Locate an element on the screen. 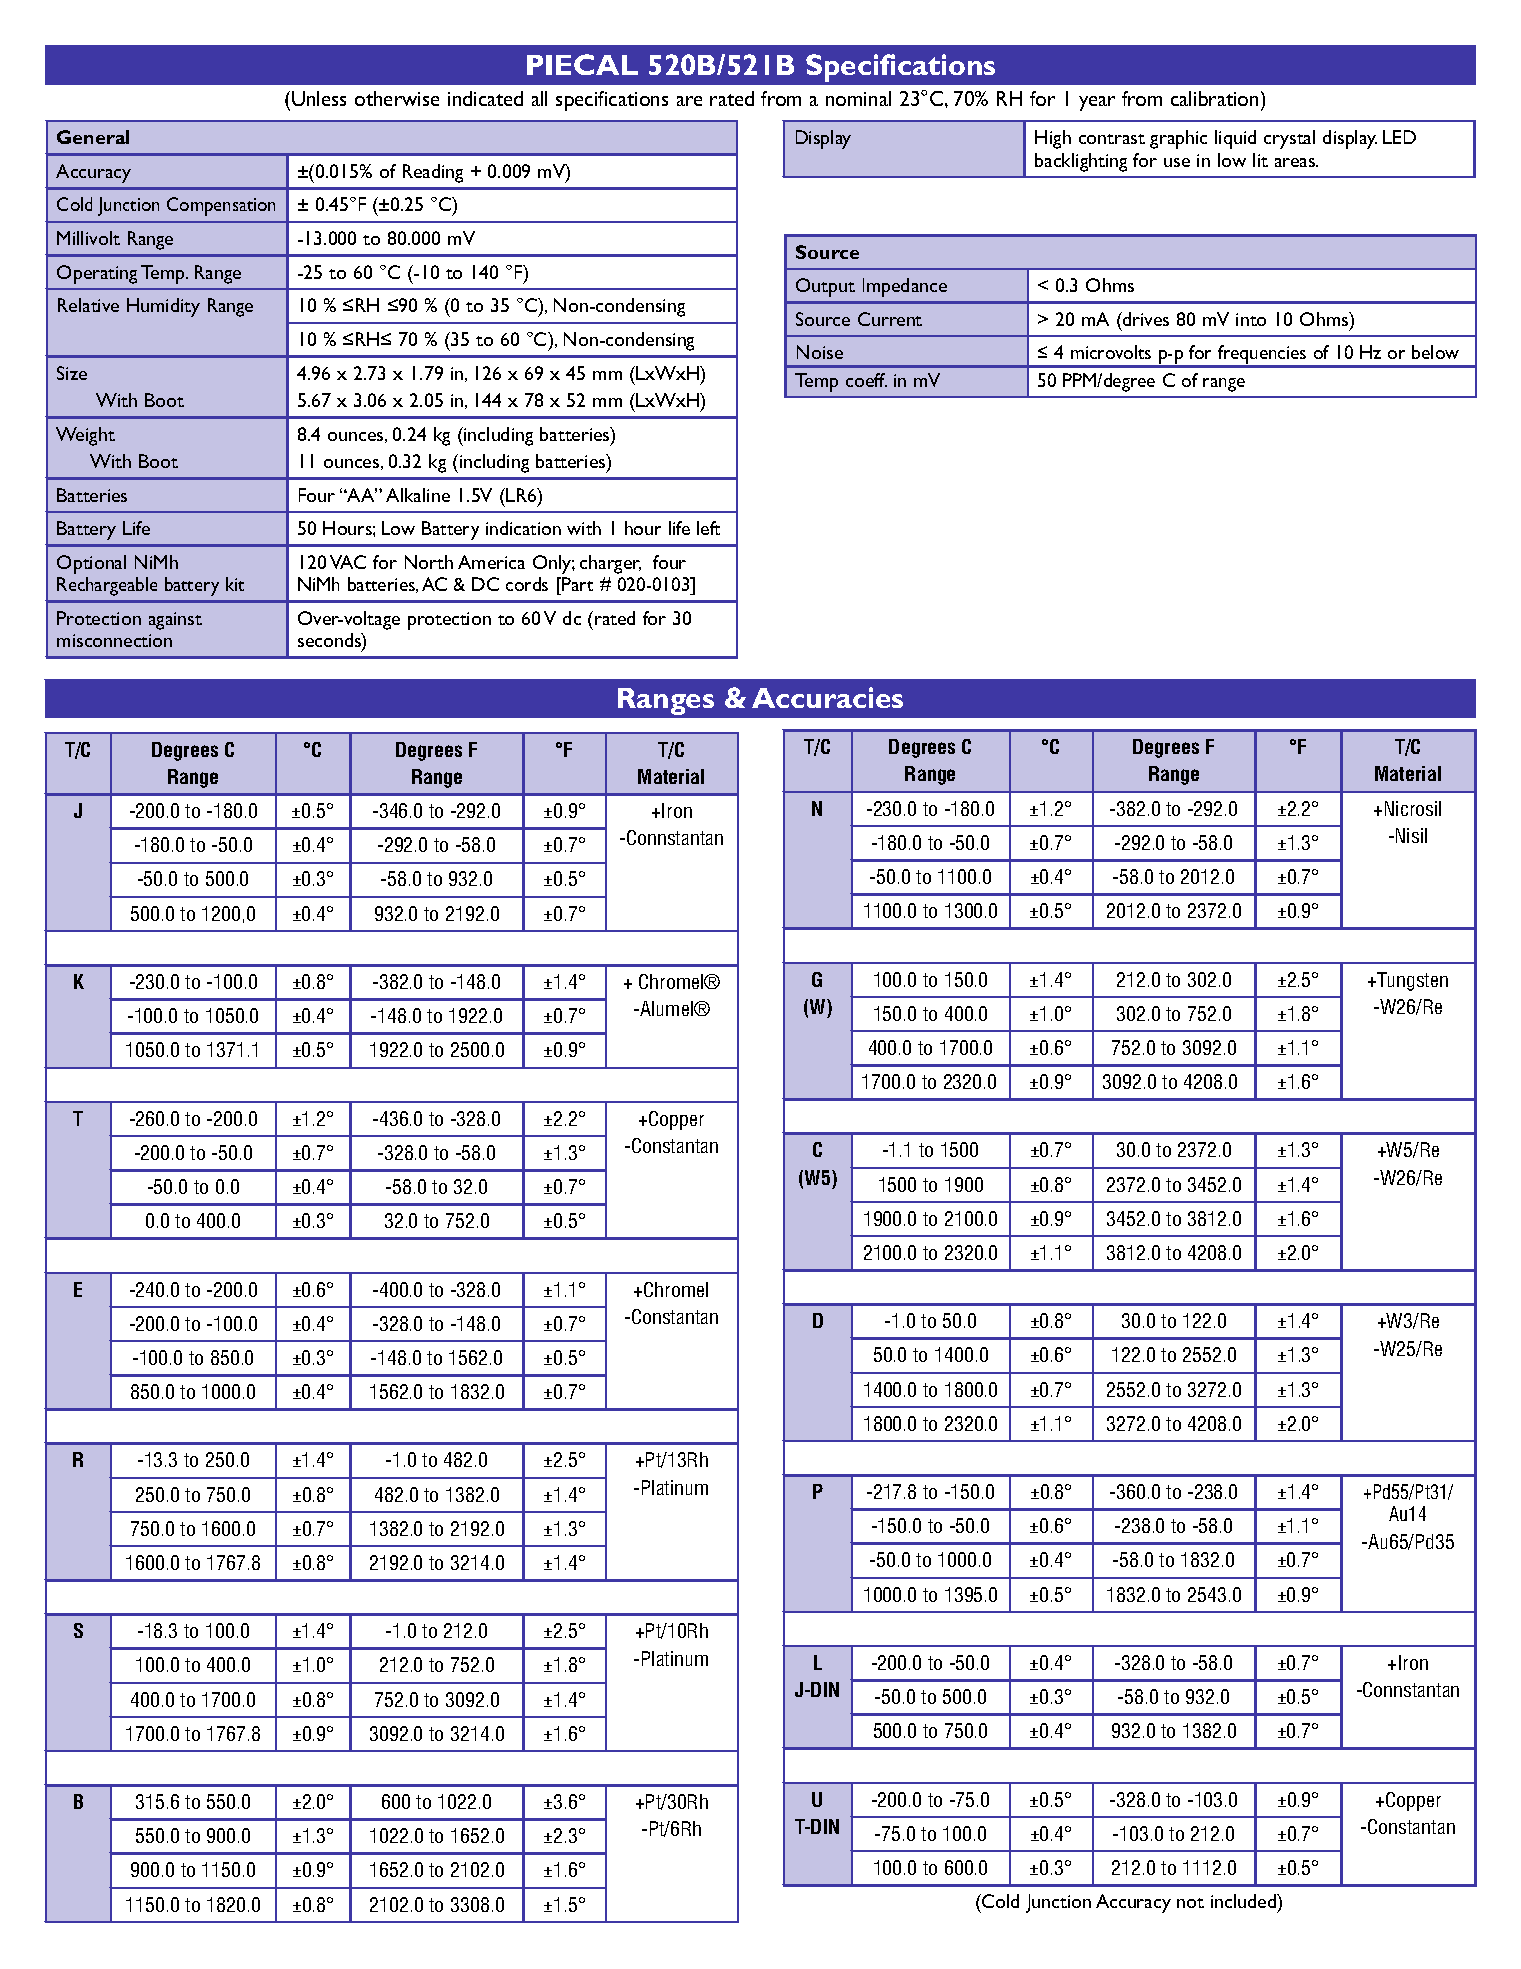 This screenshot has height=1969, width=1521. charger is located at coordinates (610, 564).
